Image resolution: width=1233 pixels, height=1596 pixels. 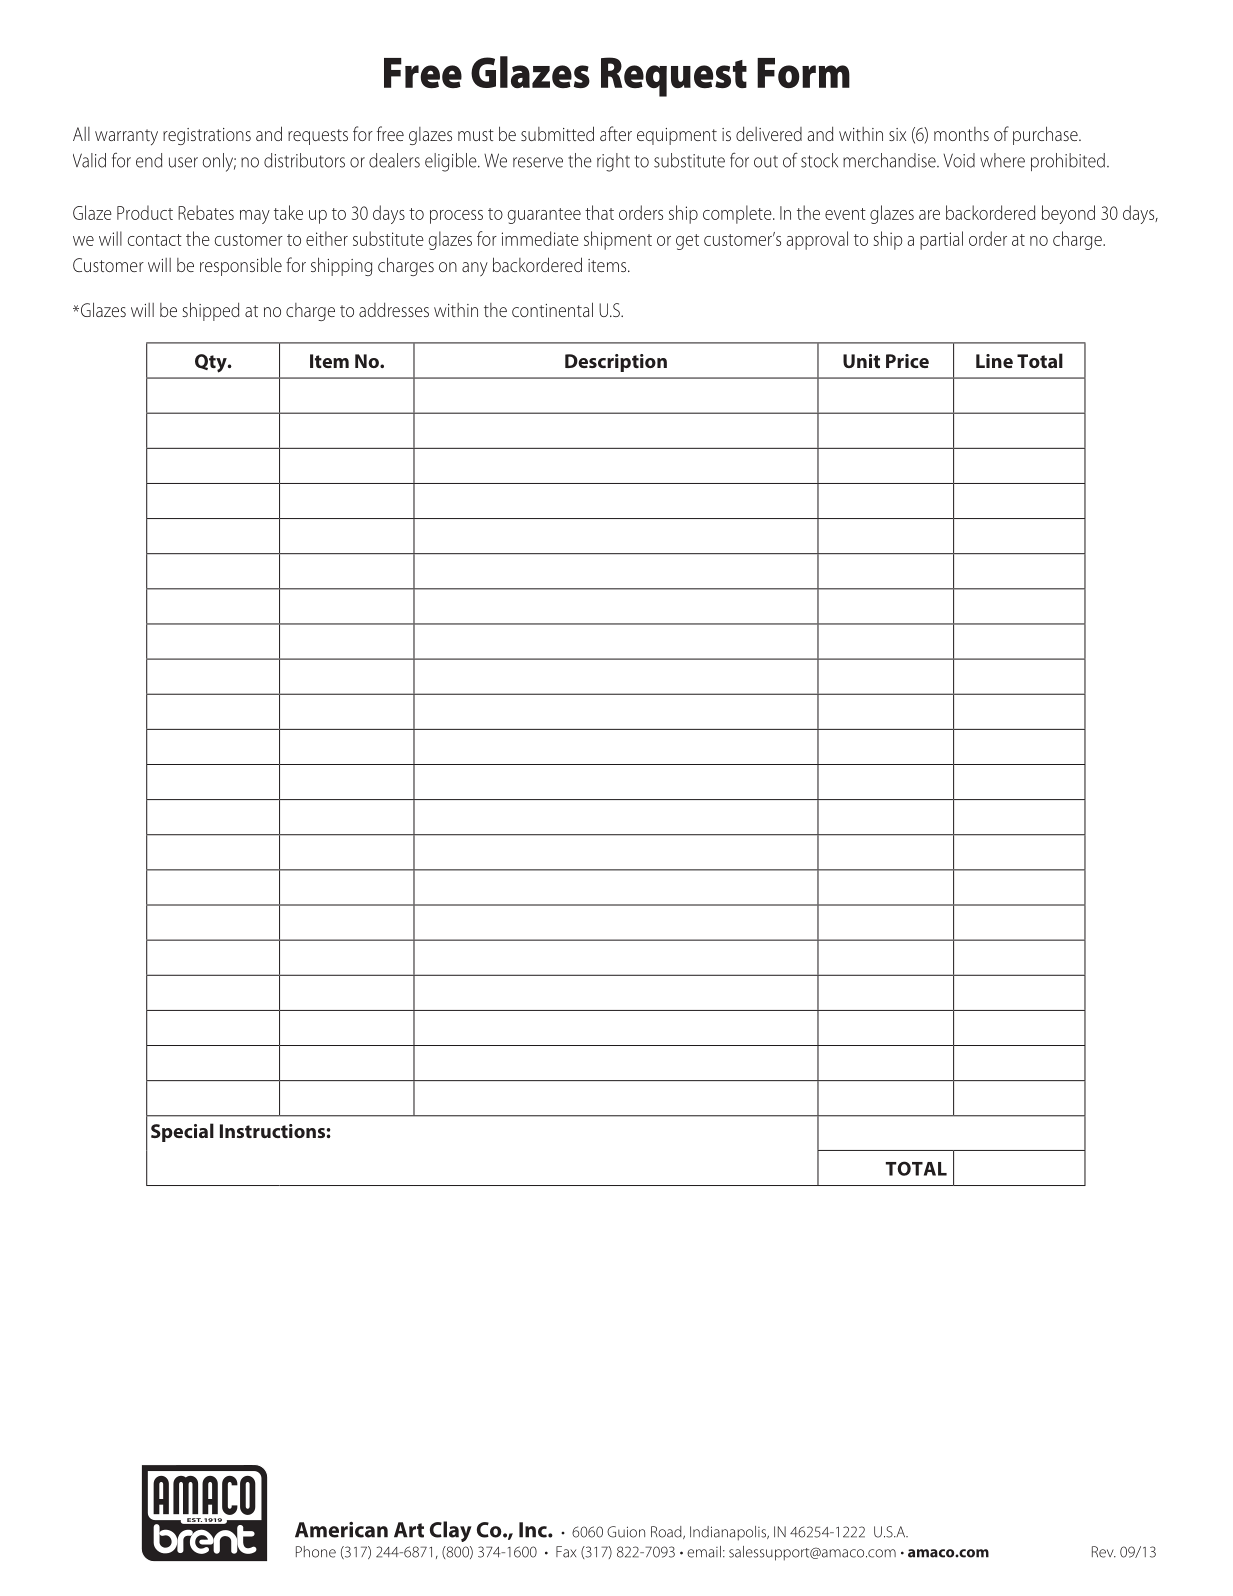 What do you see at coordinates (566, 1552) in the document?
I see `Fax` at bounding box center [566, 1552].
